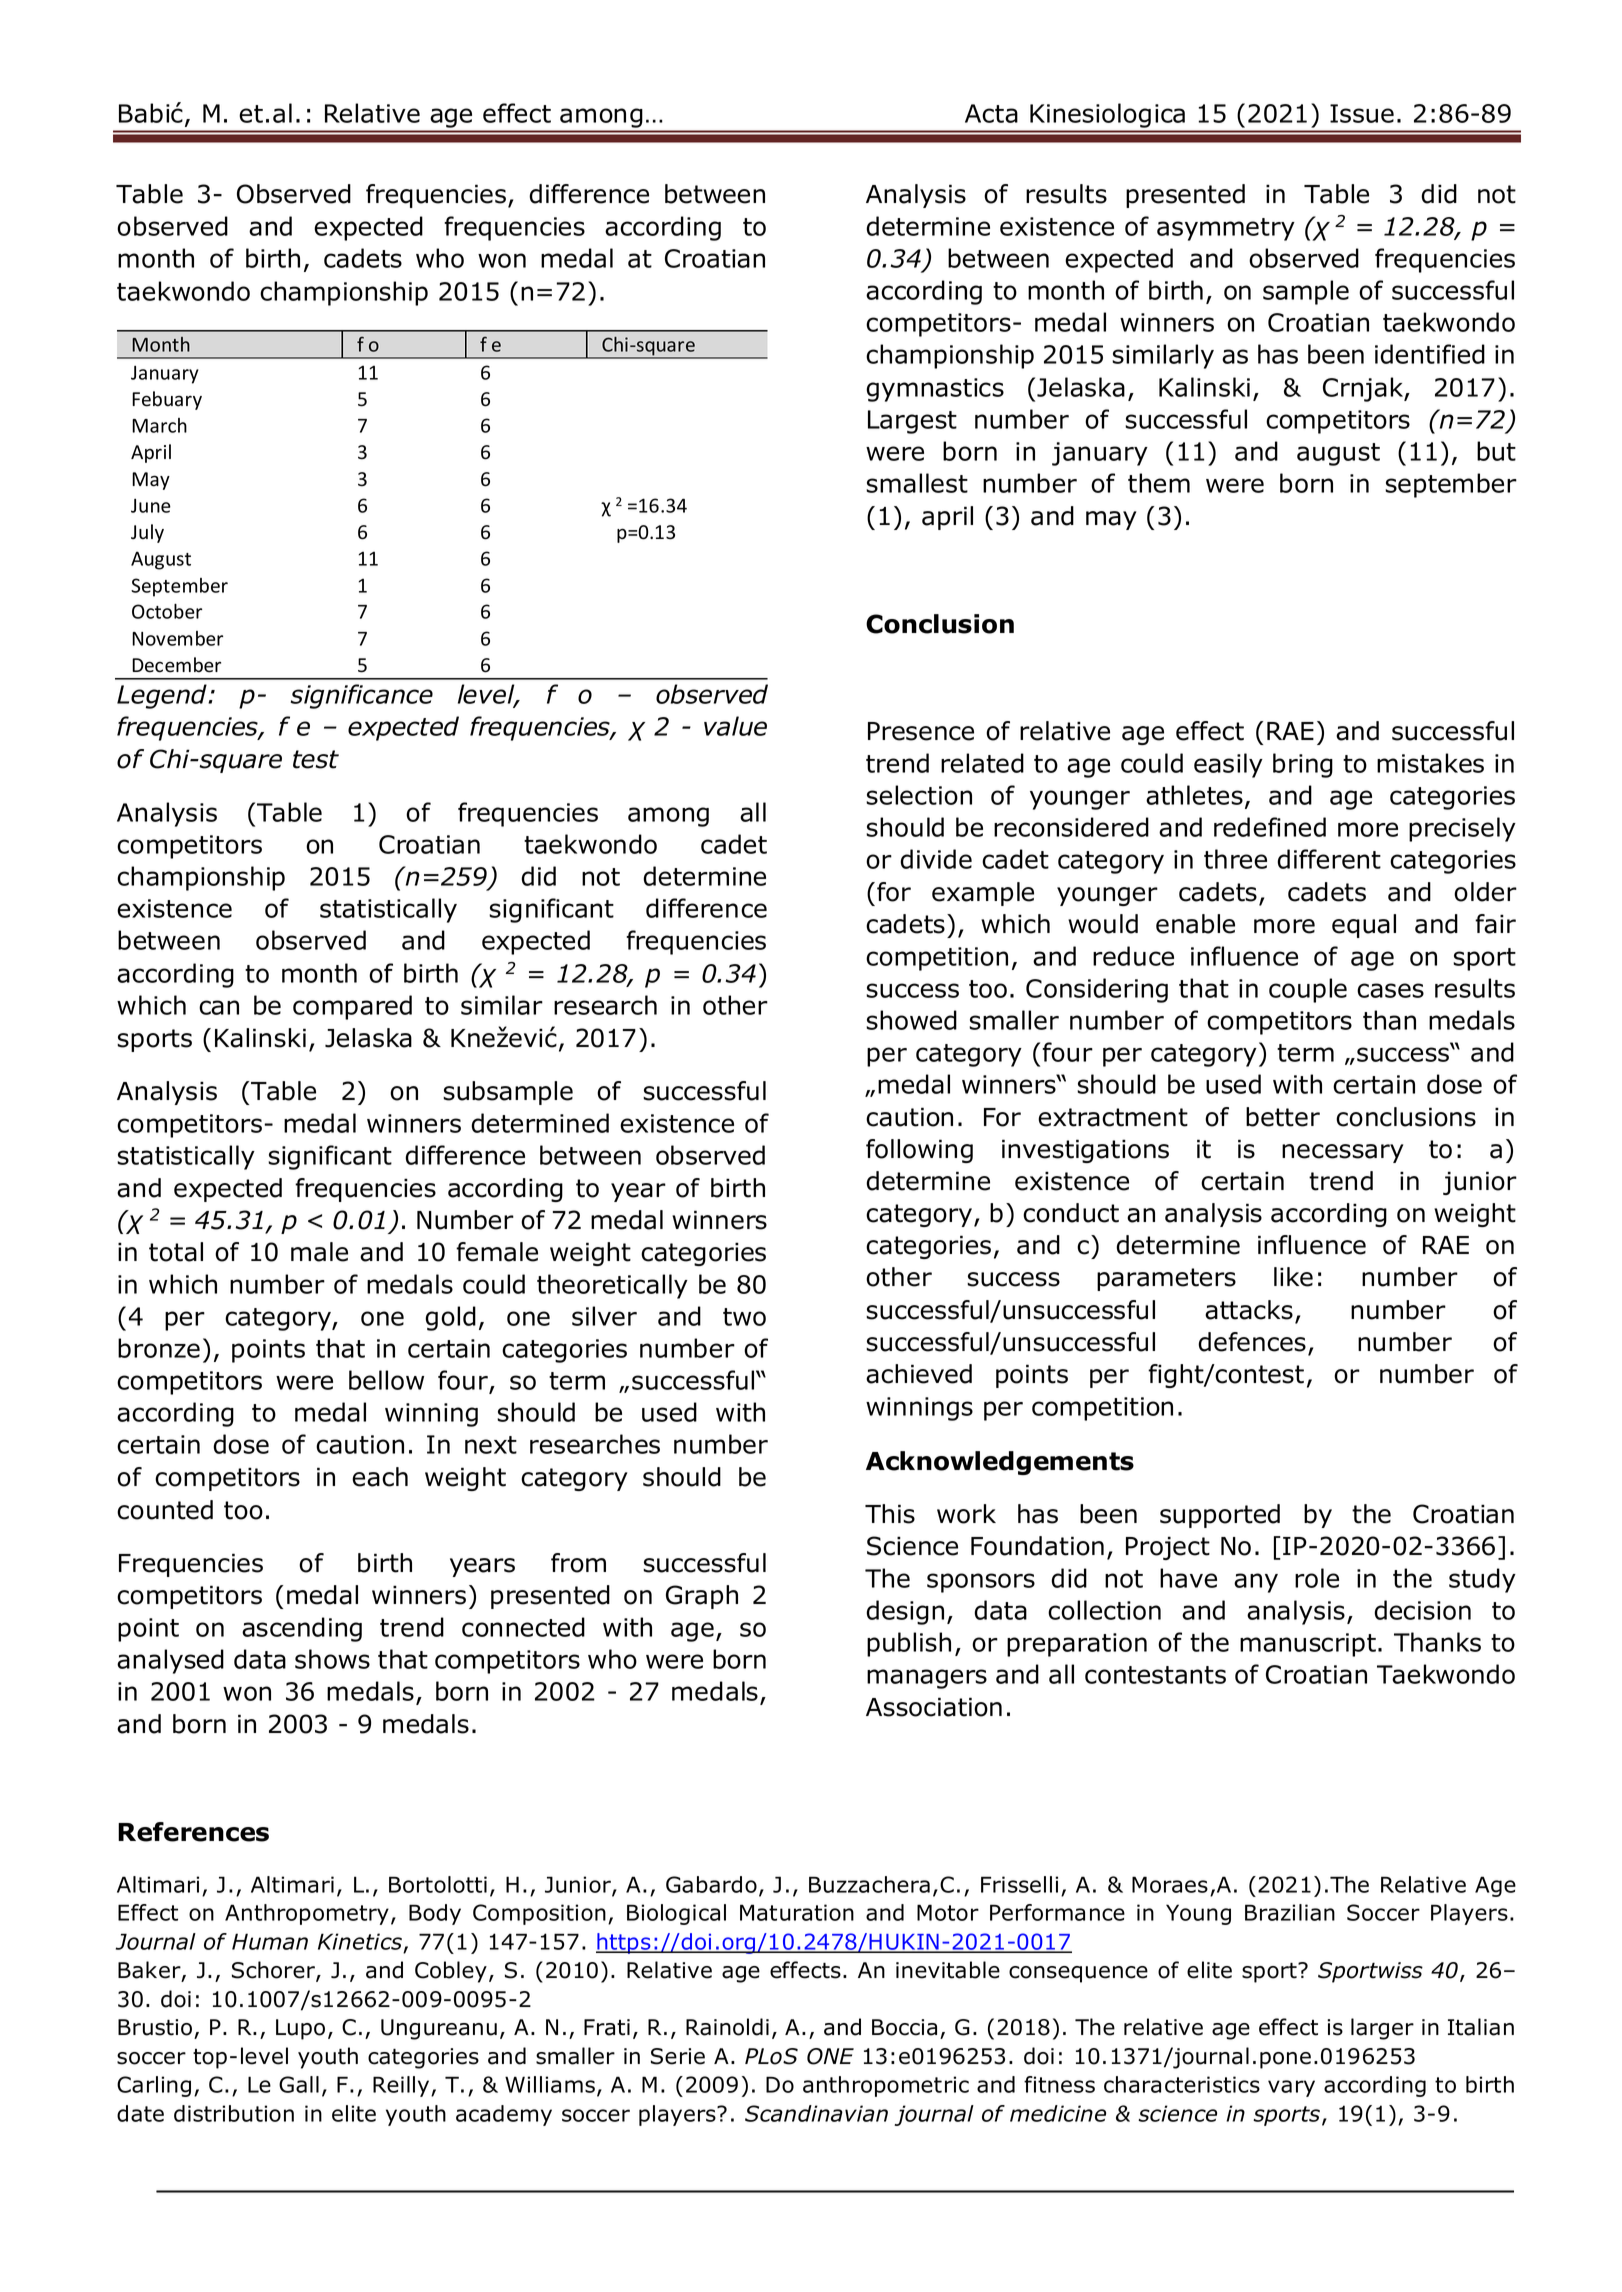  What do you see at coordinates (380, 1477) in the screenshot?
I see `each` at bounding box center [380, 1477].
